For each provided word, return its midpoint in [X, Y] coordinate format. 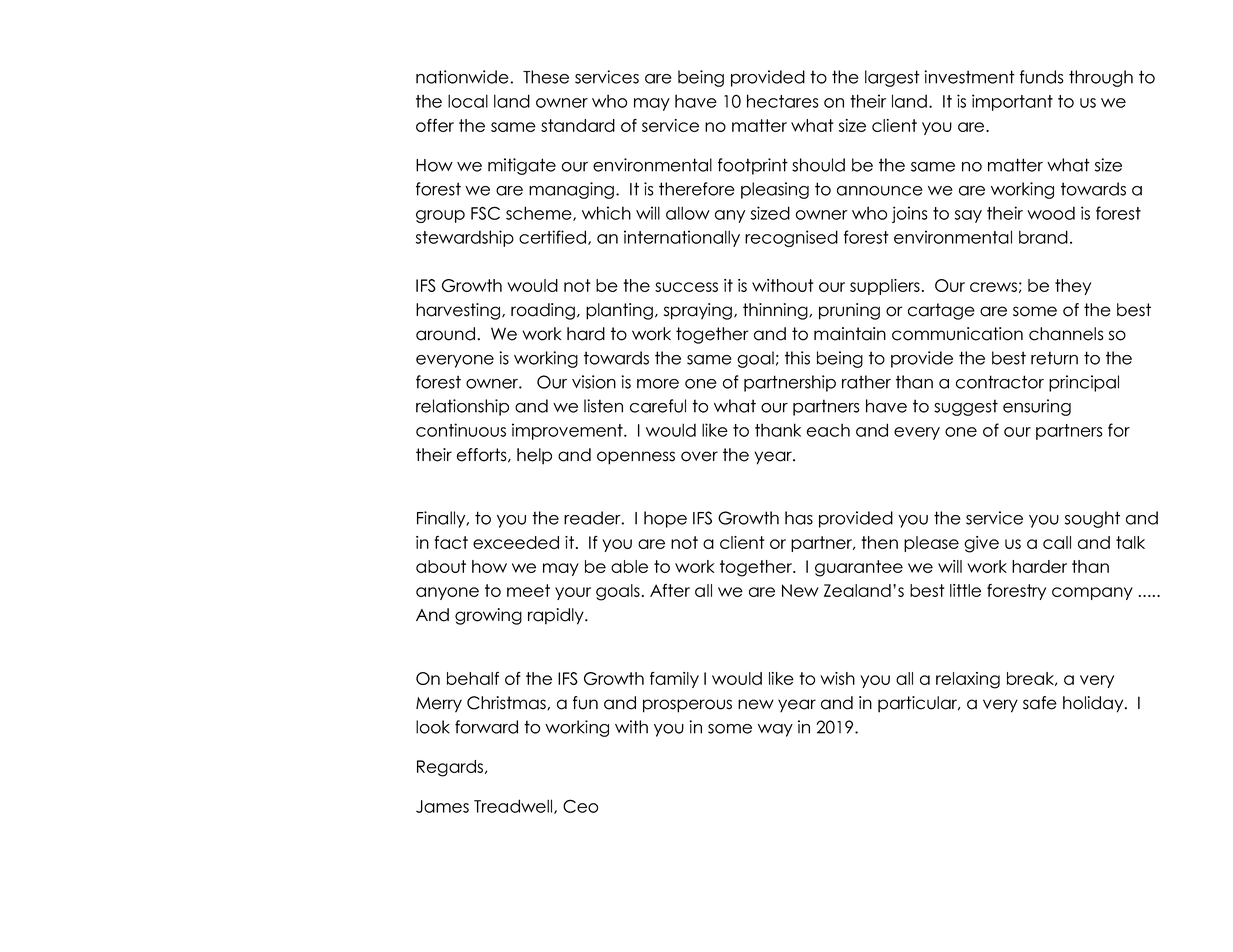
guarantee [859, 568]
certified [552, 237]
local [468, 101]
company [1092, 593]
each [828, 430]
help [534, 456]
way [775, 730]
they [1073, 287]
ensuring [1037, 407]
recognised [791, 238]
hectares [782, 101]
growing [488, 616]
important [1012, 102]
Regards [451, 768]
